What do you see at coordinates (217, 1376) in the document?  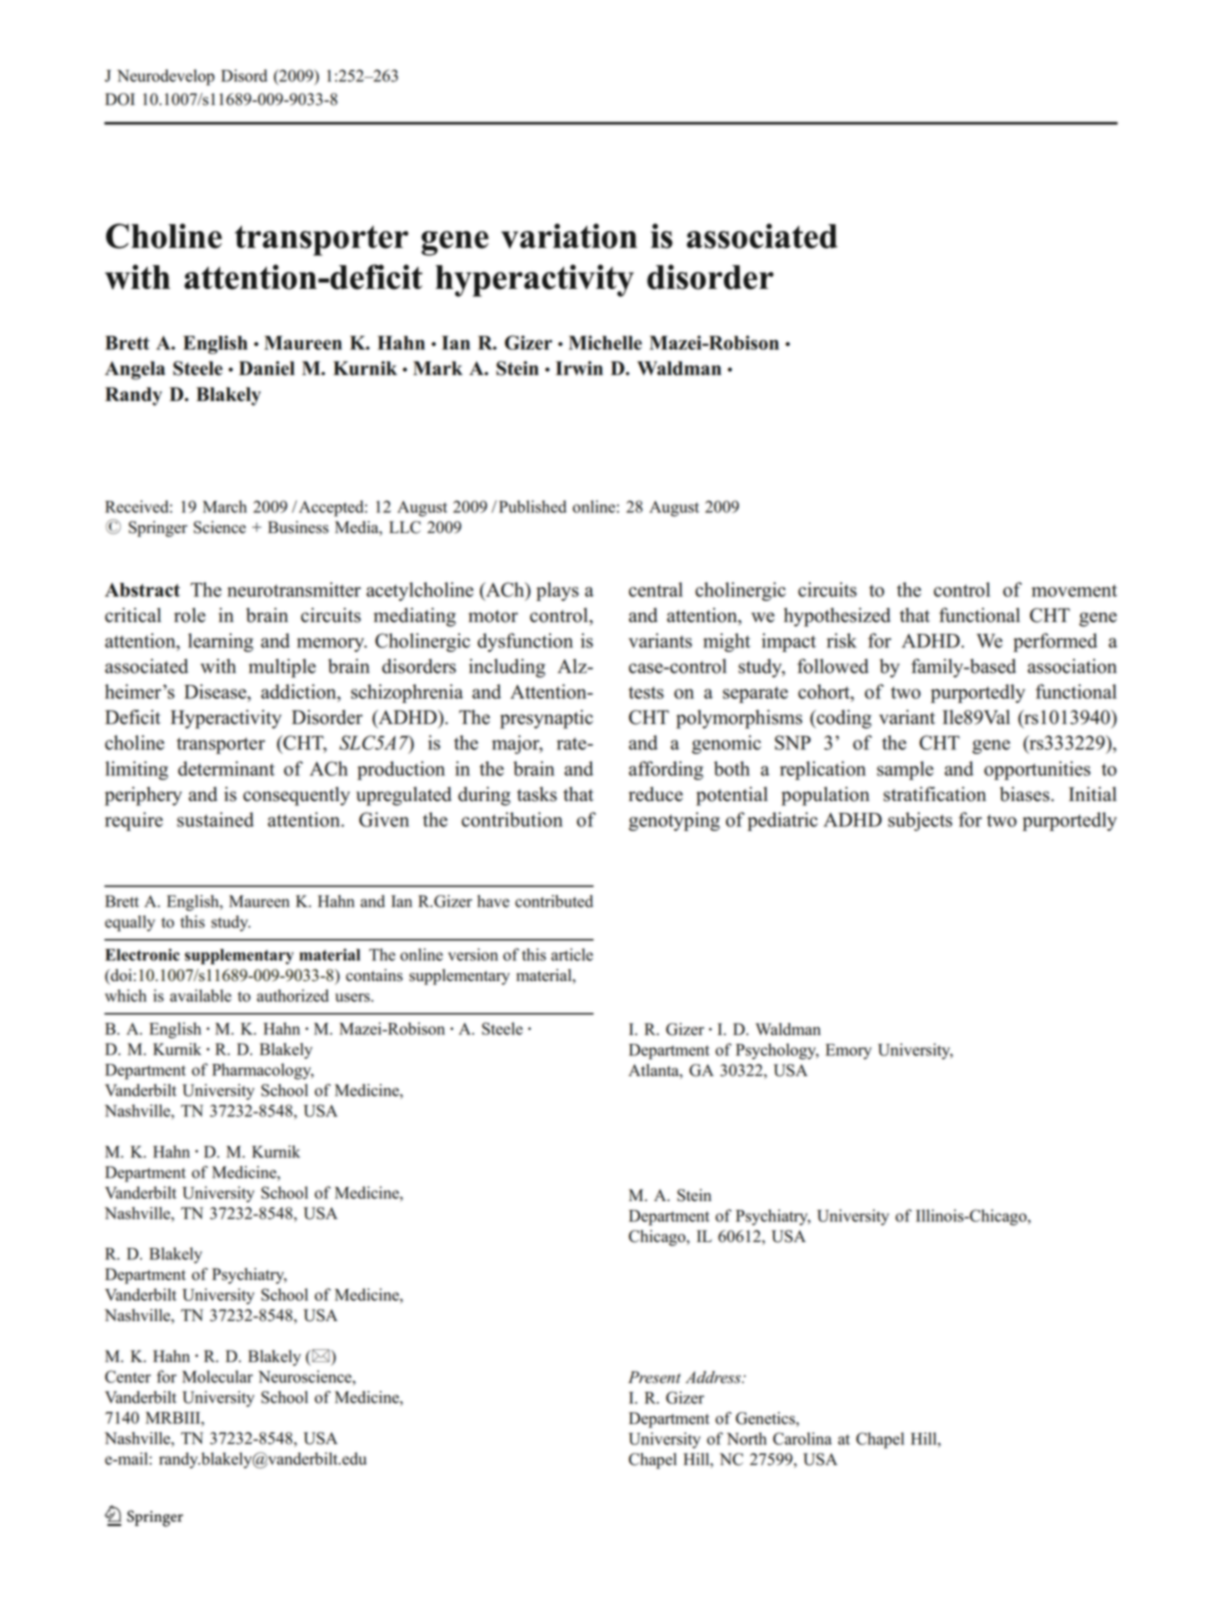 I see `Molecular` at bounding box center [217, 1376].
